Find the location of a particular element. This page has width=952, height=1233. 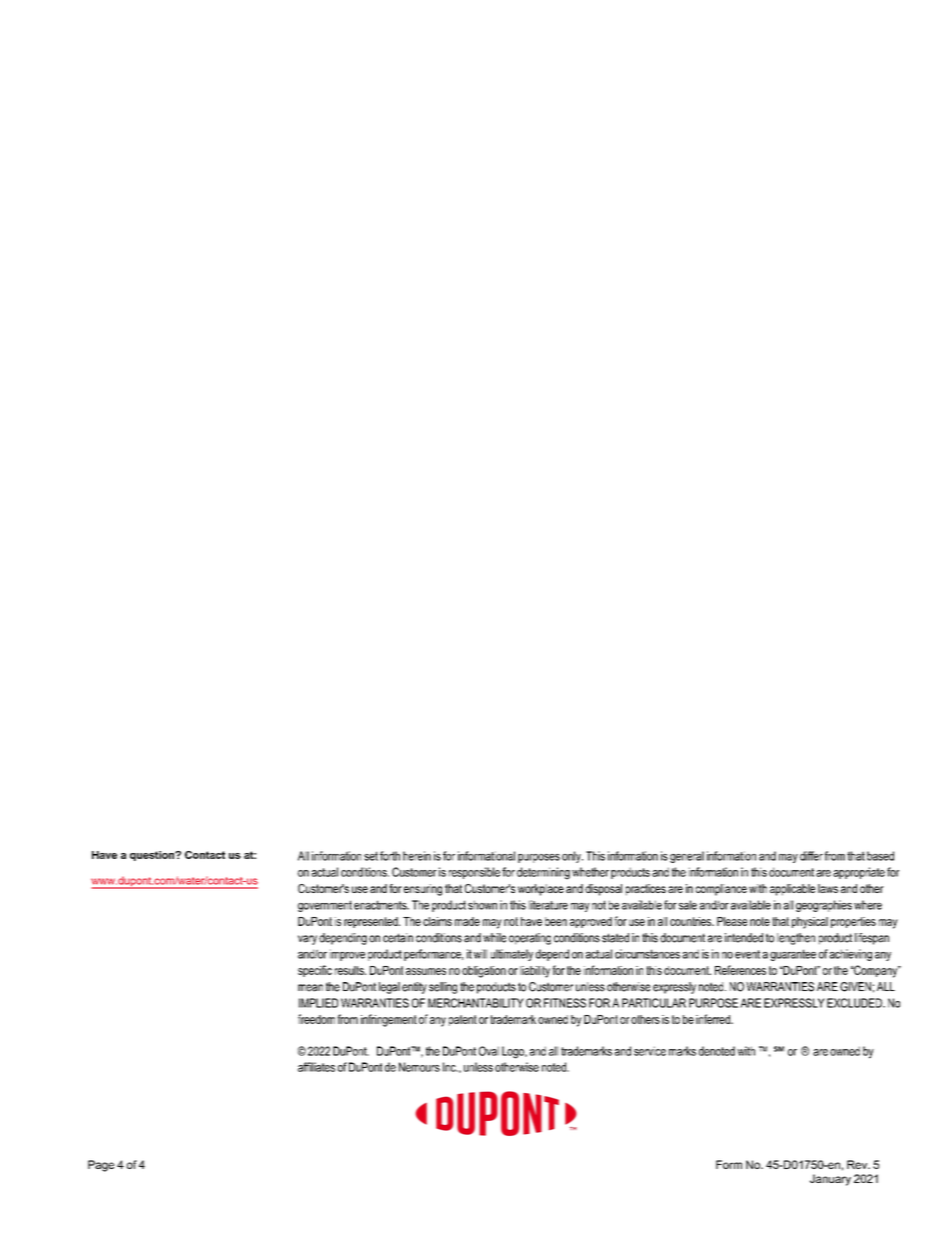

responsible is located at coordinates (474, 873).
